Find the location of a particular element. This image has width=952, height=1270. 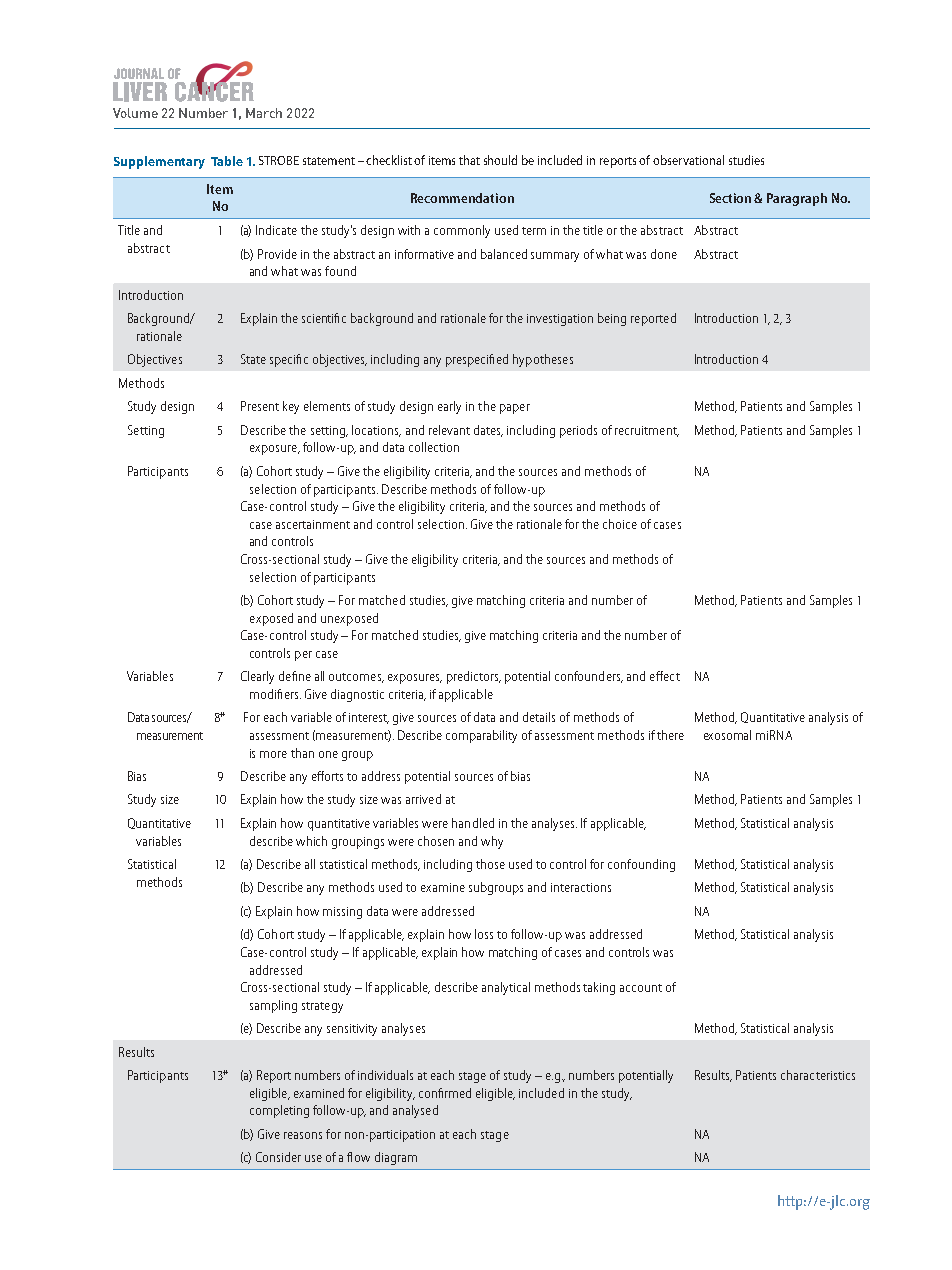

more is located at coordinates (273, 754).
